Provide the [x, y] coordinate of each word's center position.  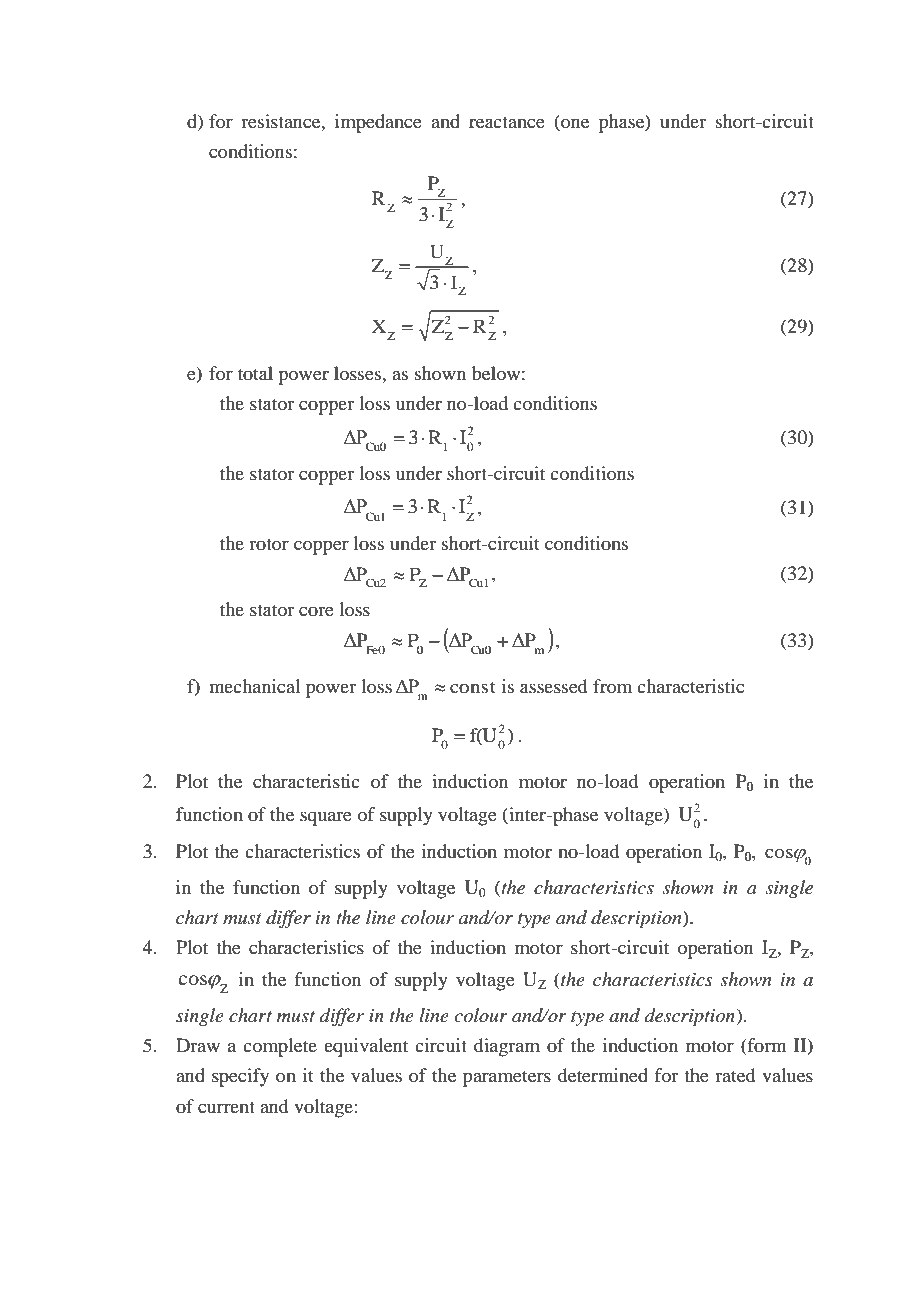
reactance [507, 122]
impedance [378, 123]
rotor [269, 544]
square [326, 818]
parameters [507, 1079]
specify [240, 1077]
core [316, 611]
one [574, 124]
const [473, 687]
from [612, 686]
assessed [553, 686]
